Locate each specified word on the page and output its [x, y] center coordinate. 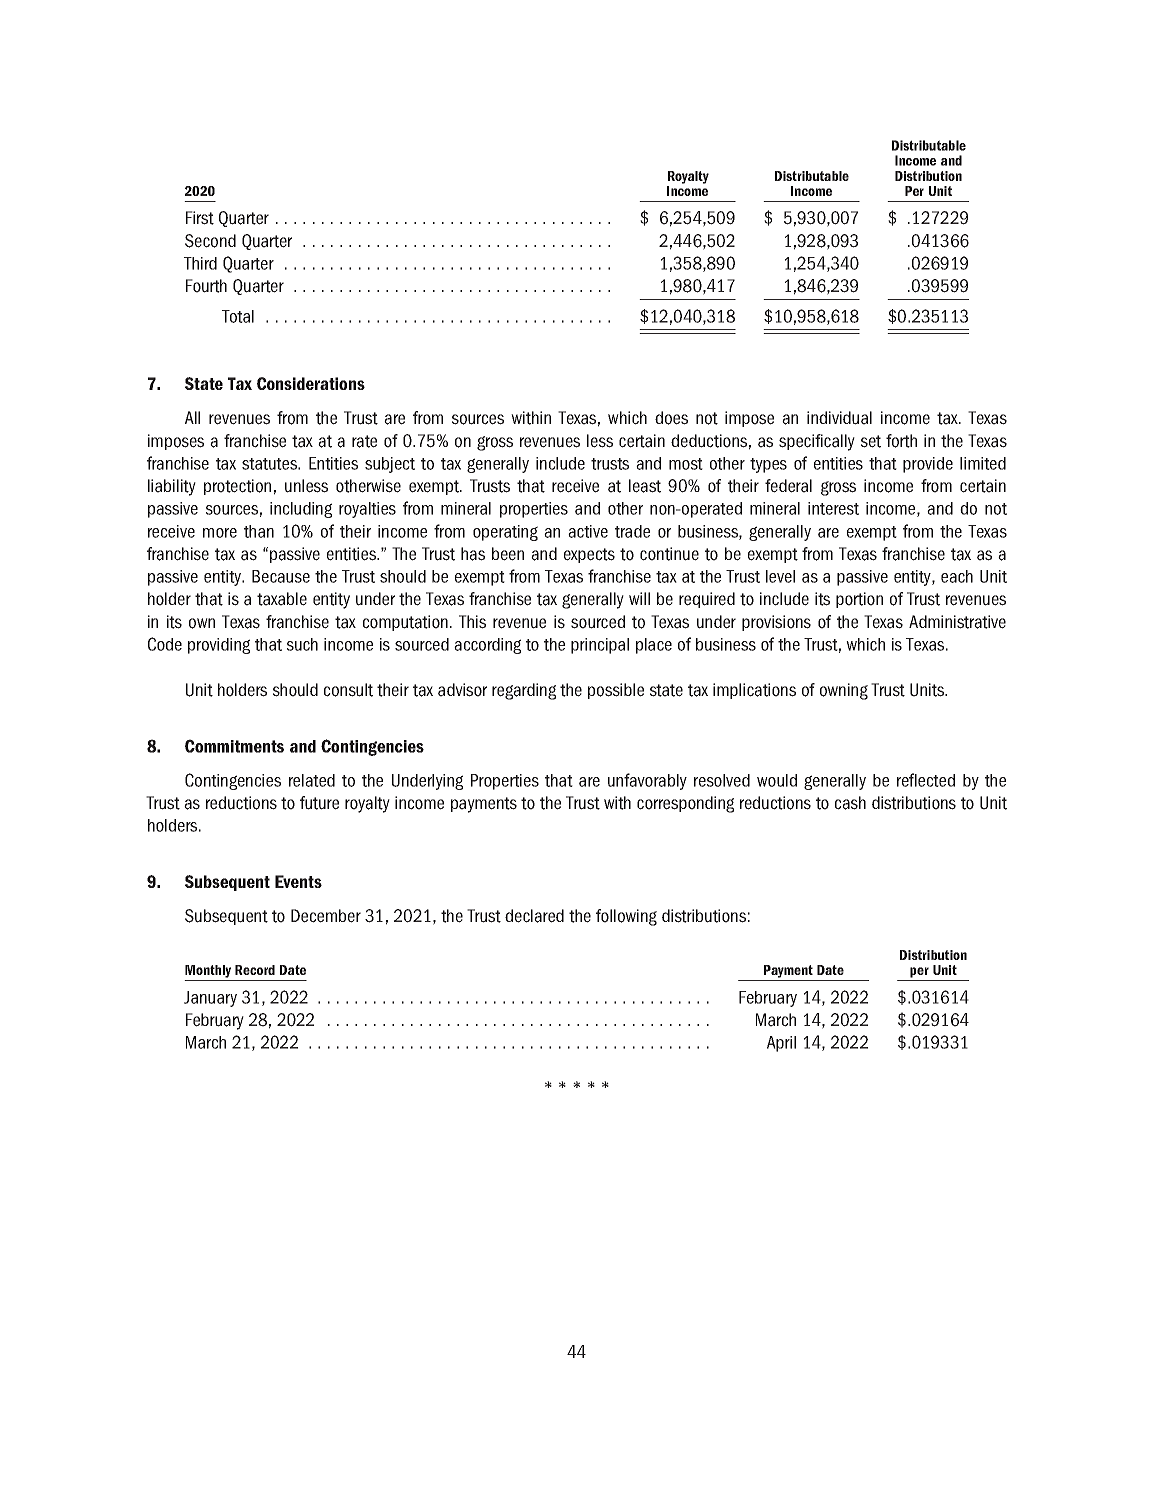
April [781, 1044]
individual [839, 418]
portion [859, 600]
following [626, 917]
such [302, 644]
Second [210, 241]
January [210, 999]
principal [600, 646]
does [671, 418]
